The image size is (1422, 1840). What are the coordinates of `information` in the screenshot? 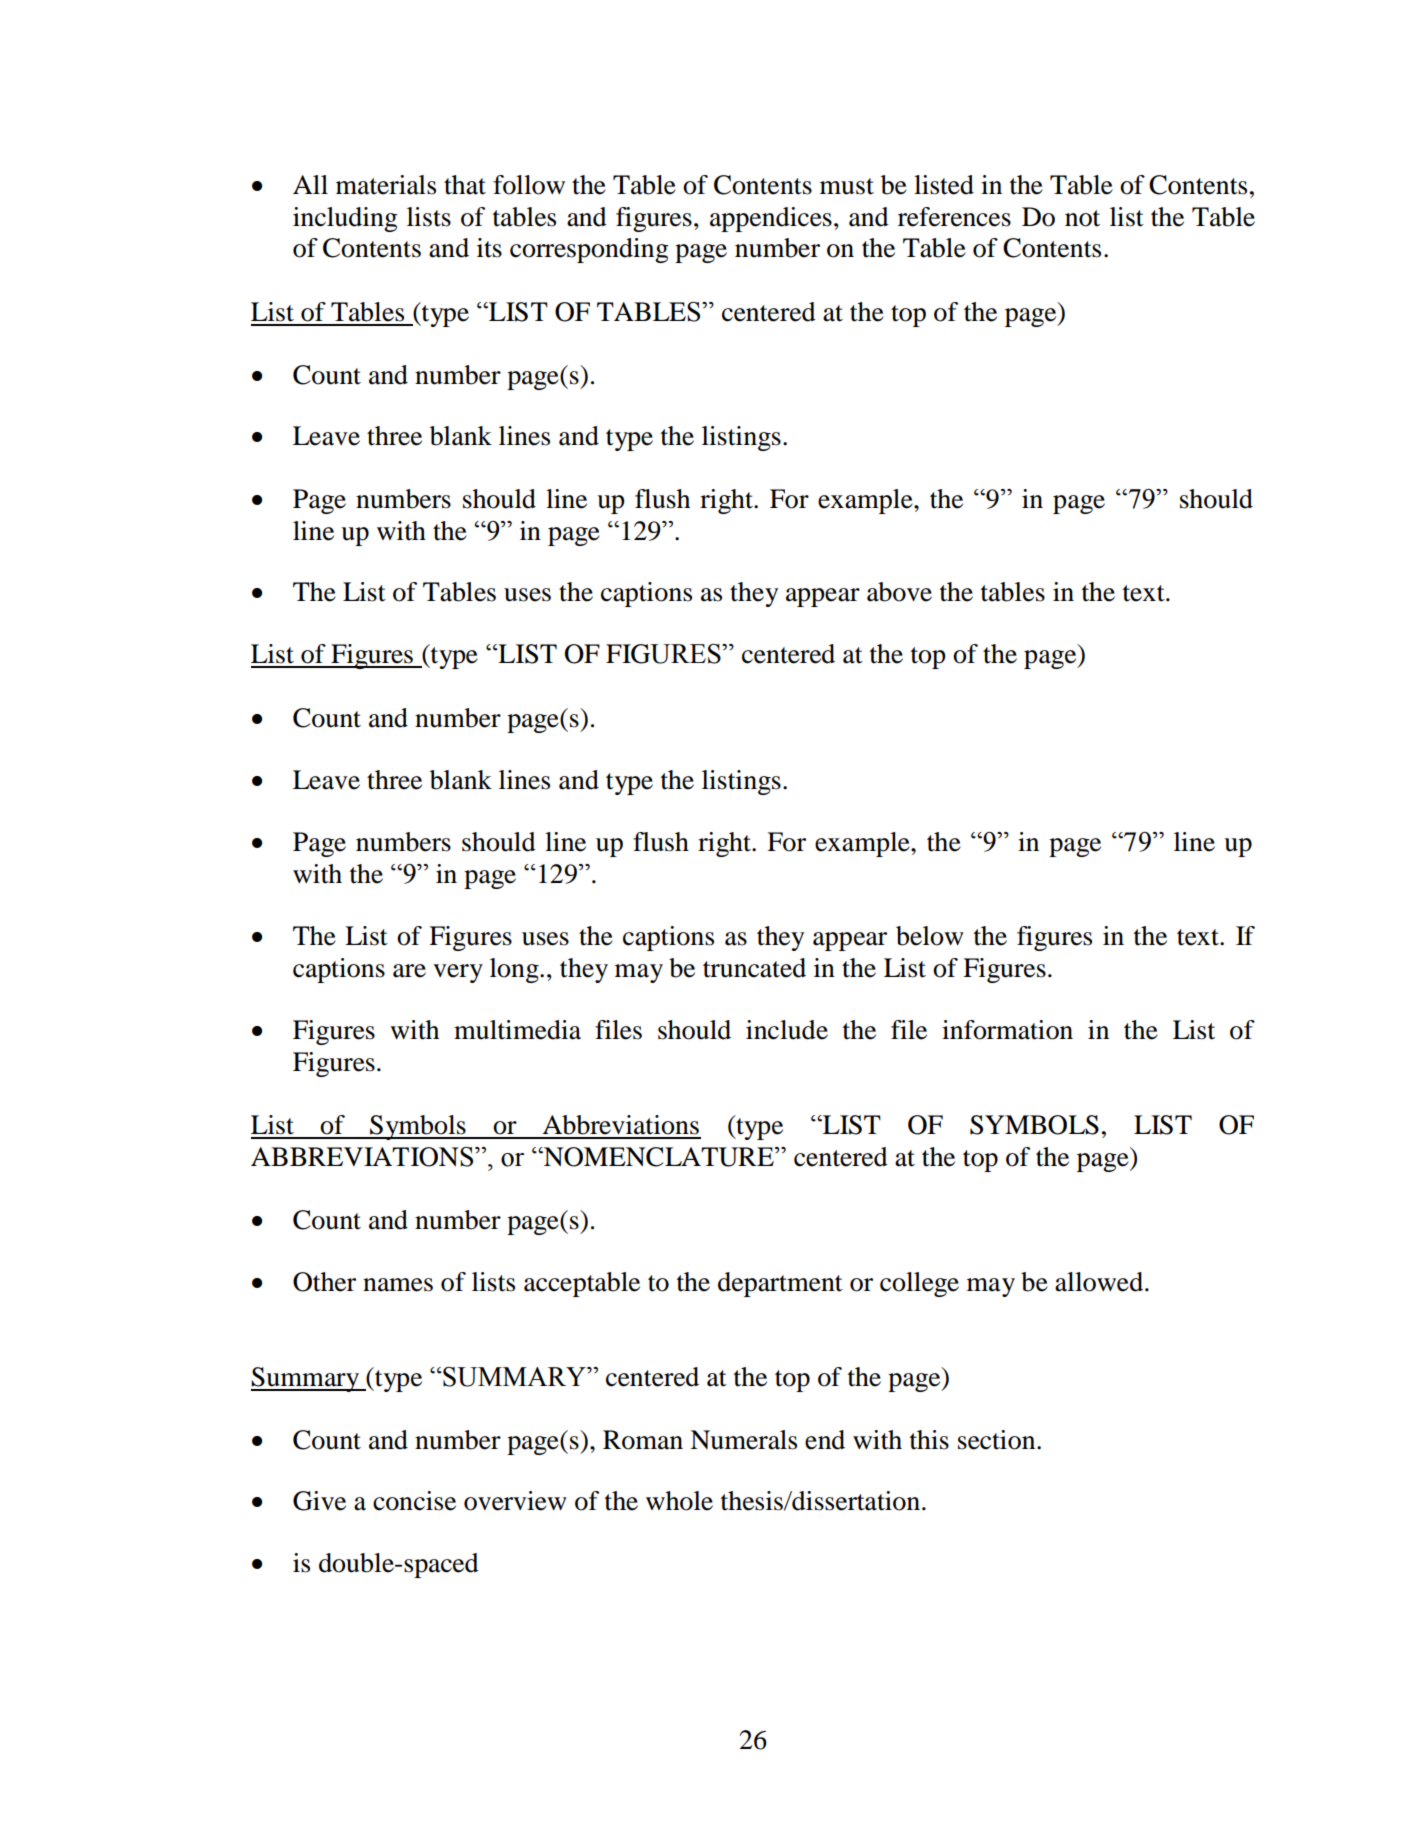 It's located at (1007, 1030).
